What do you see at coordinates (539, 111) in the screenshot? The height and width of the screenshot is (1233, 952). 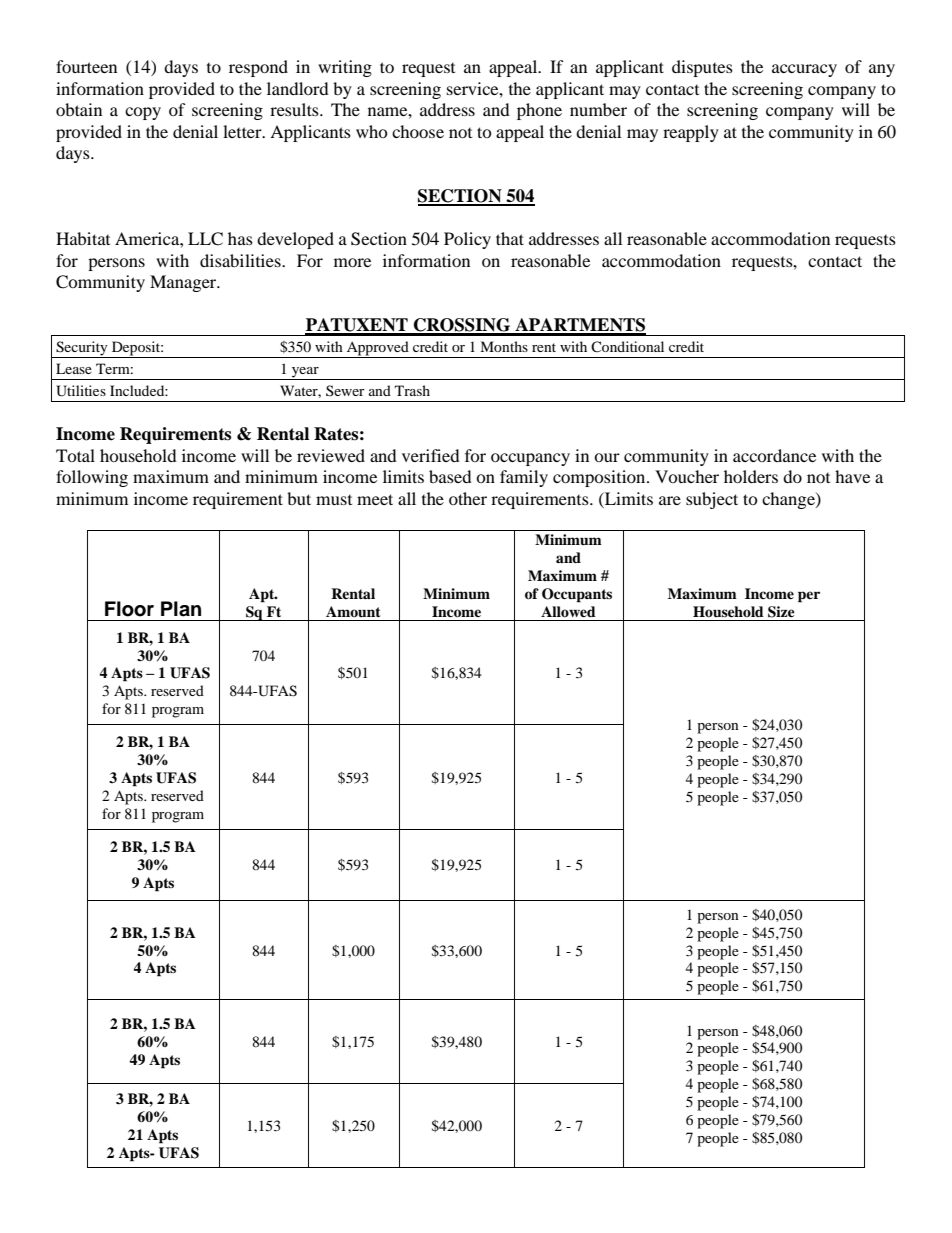 I see `phone` at bounding box center [539, 111].
